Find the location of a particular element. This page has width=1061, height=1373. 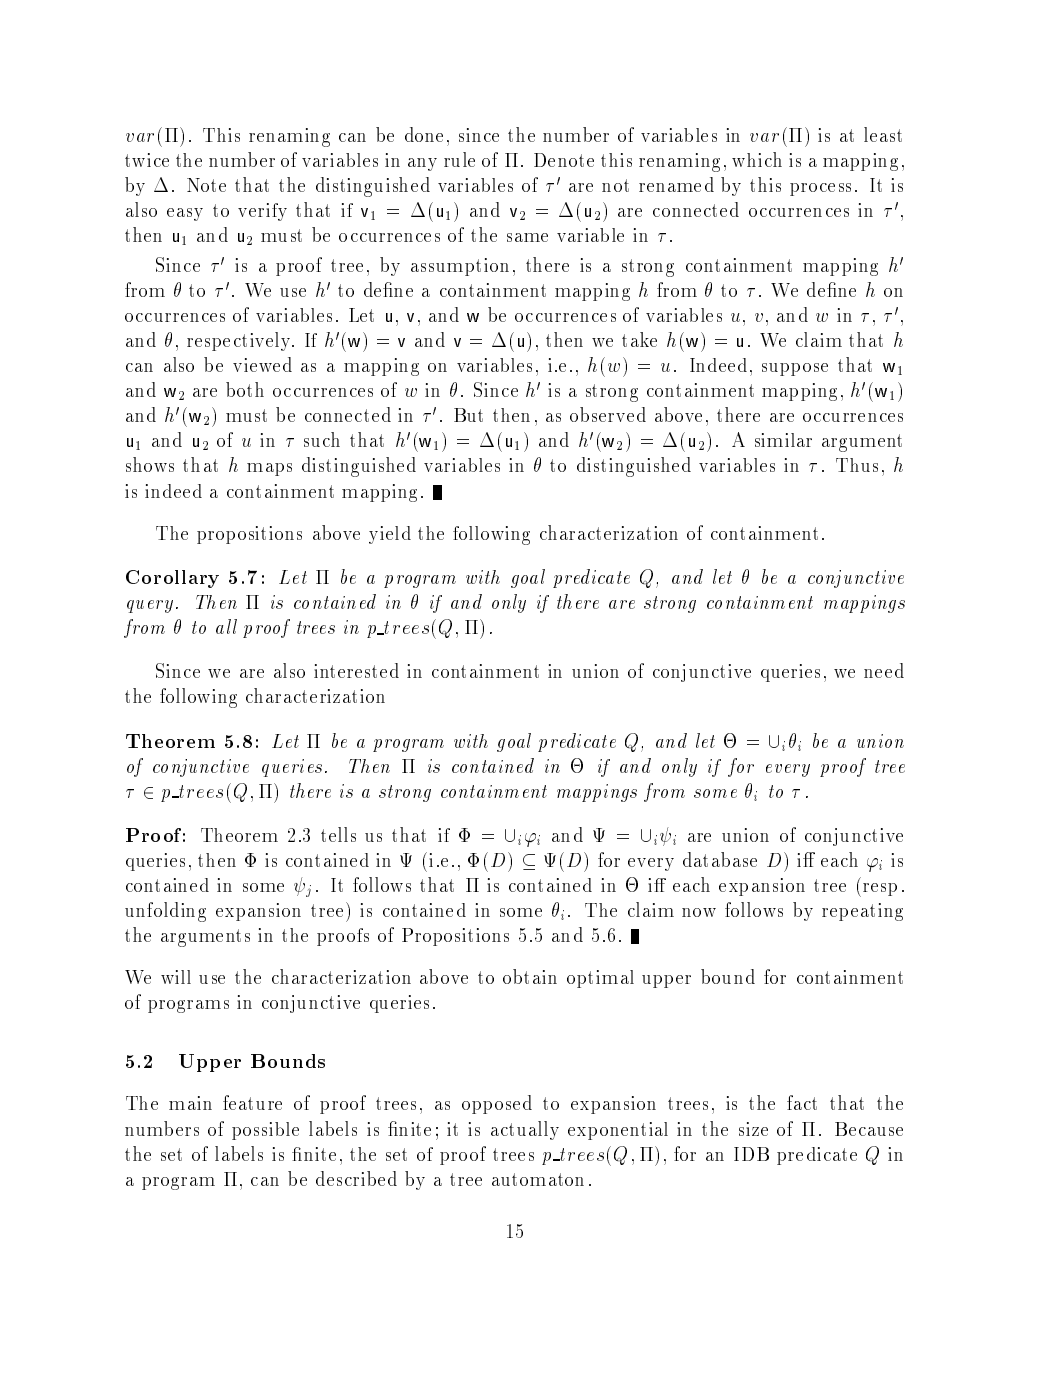

interested is located at coordinates (356, 670).
